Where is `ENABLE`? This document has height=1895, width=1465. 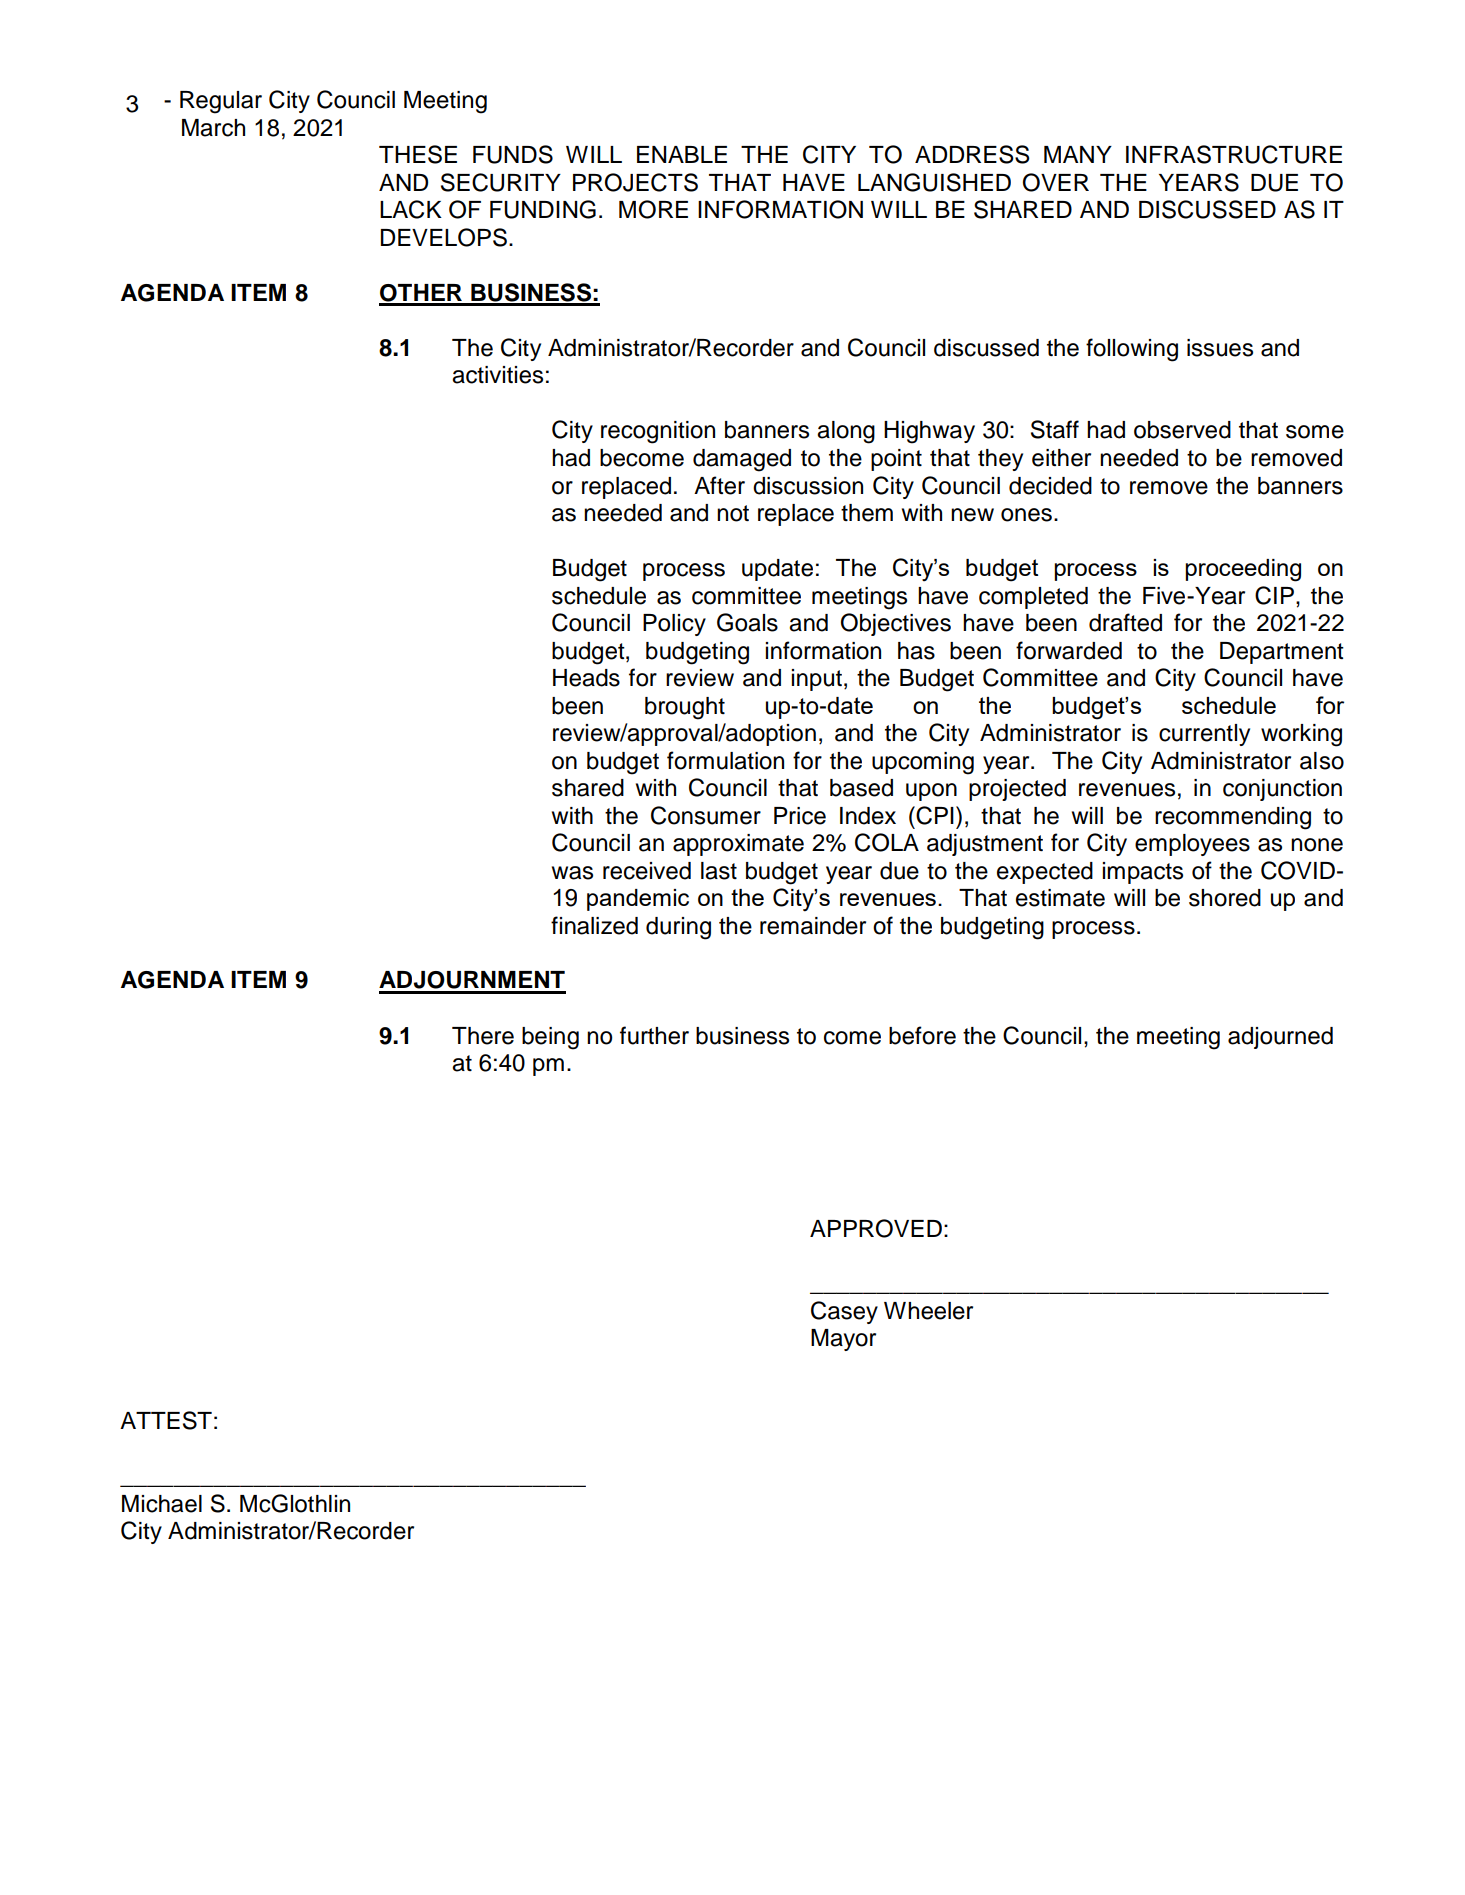
ENABLE is located at coordinates (682, 154).
